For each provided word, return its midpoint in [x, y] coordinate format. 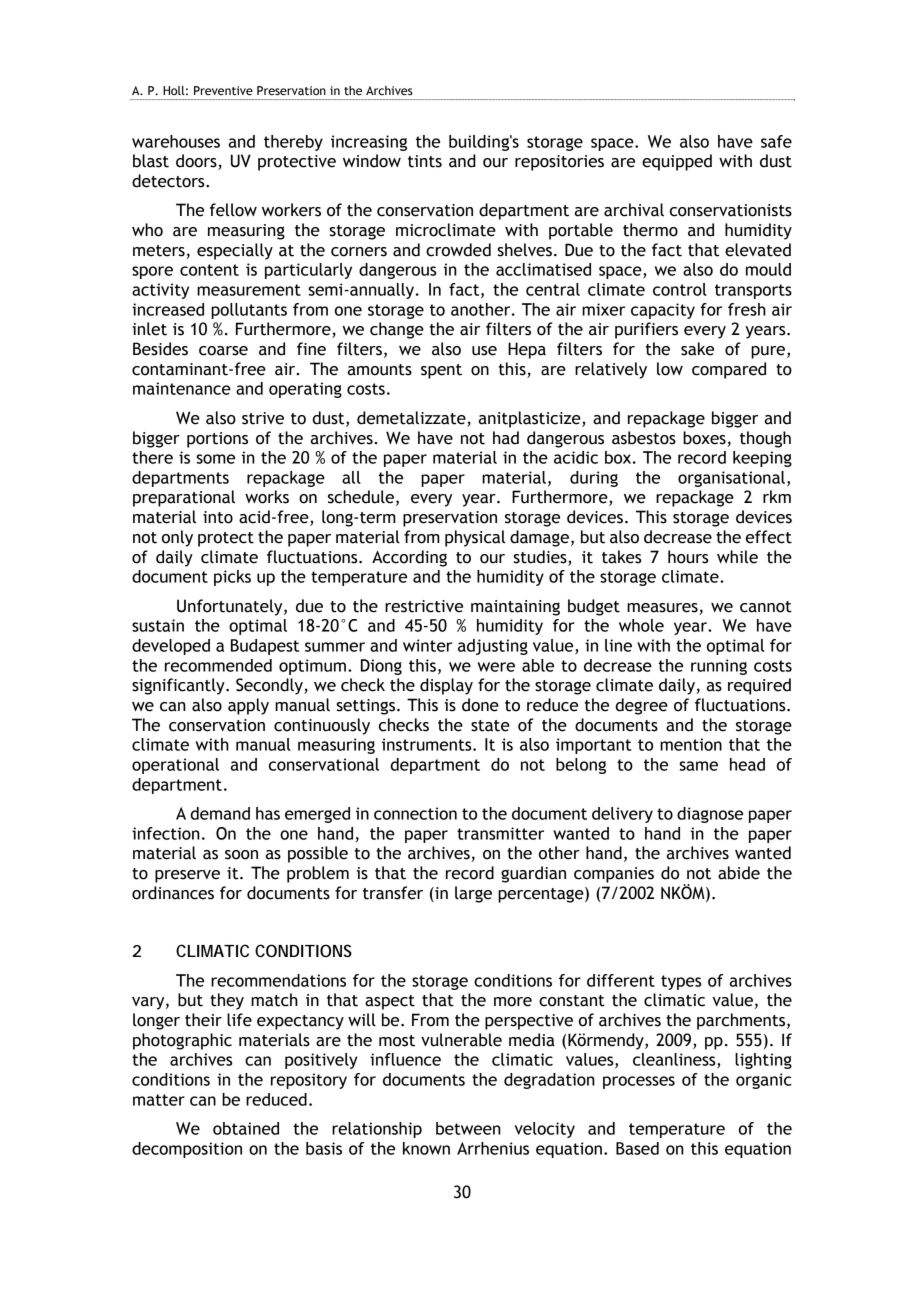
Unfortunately [231, 607]
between [468, 1128]
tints [425, 161]
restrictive [424, 606]
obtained [246, 1128]
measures [662, 608]
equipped [677, 162]
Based [637, 1148]
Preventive [223, 90]
